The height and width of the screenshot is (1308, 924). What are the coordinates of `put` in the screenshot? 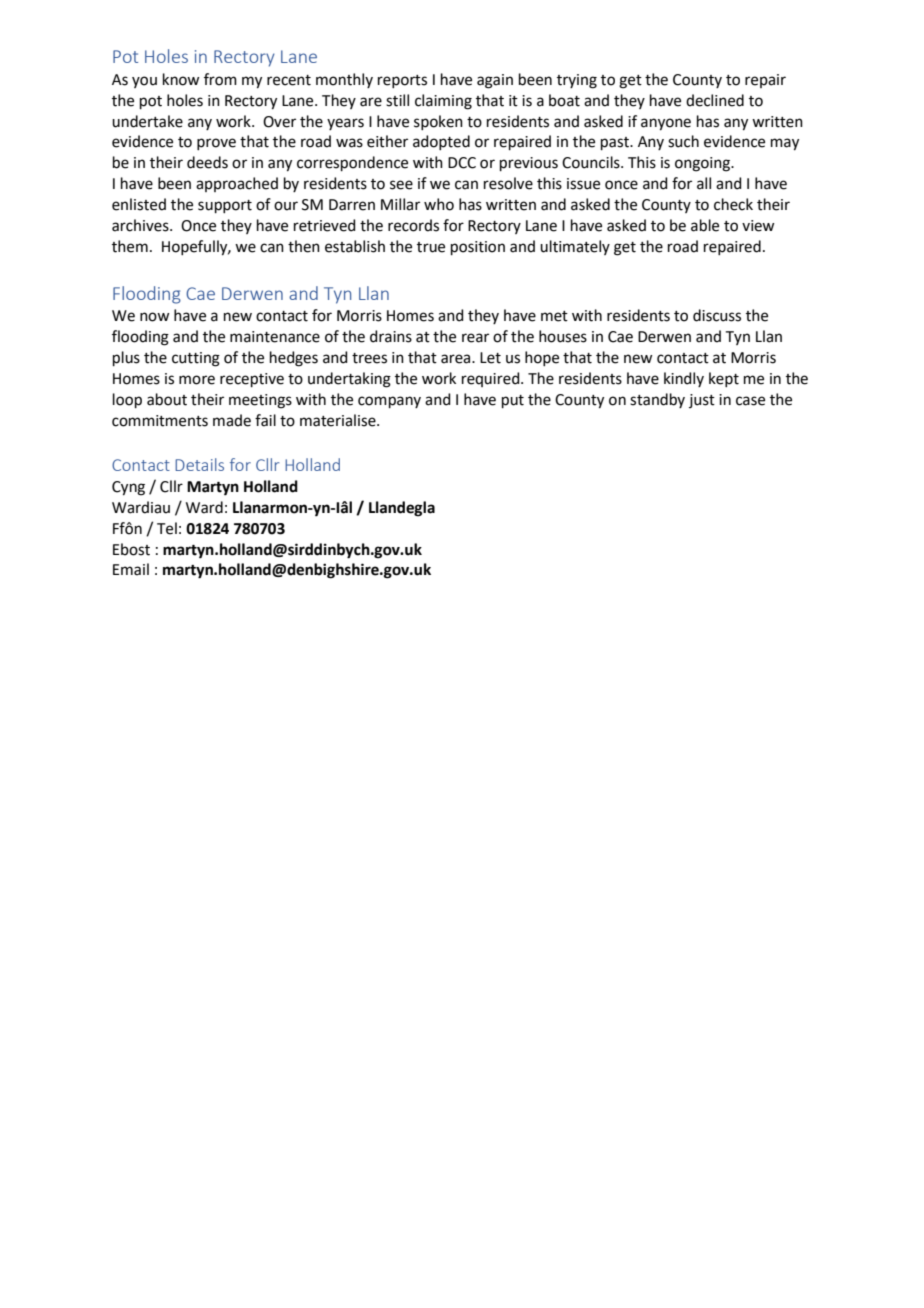 It's located at (513, 401).
